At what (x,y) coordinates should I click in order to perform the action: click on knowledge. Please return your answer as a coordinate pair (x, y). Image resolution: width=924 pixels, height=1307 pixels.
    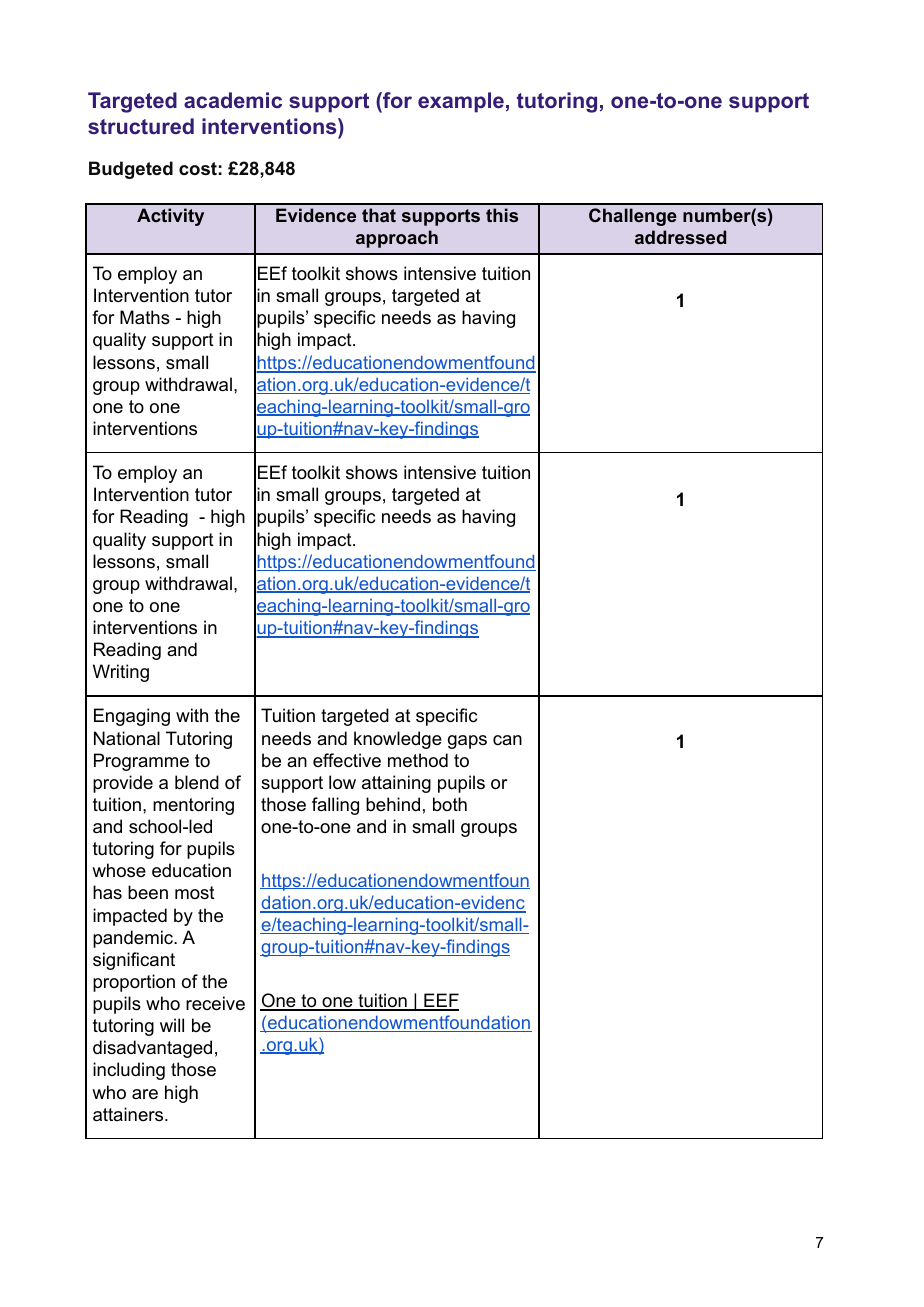
    Looking at the image, I should click on (398, 740).
